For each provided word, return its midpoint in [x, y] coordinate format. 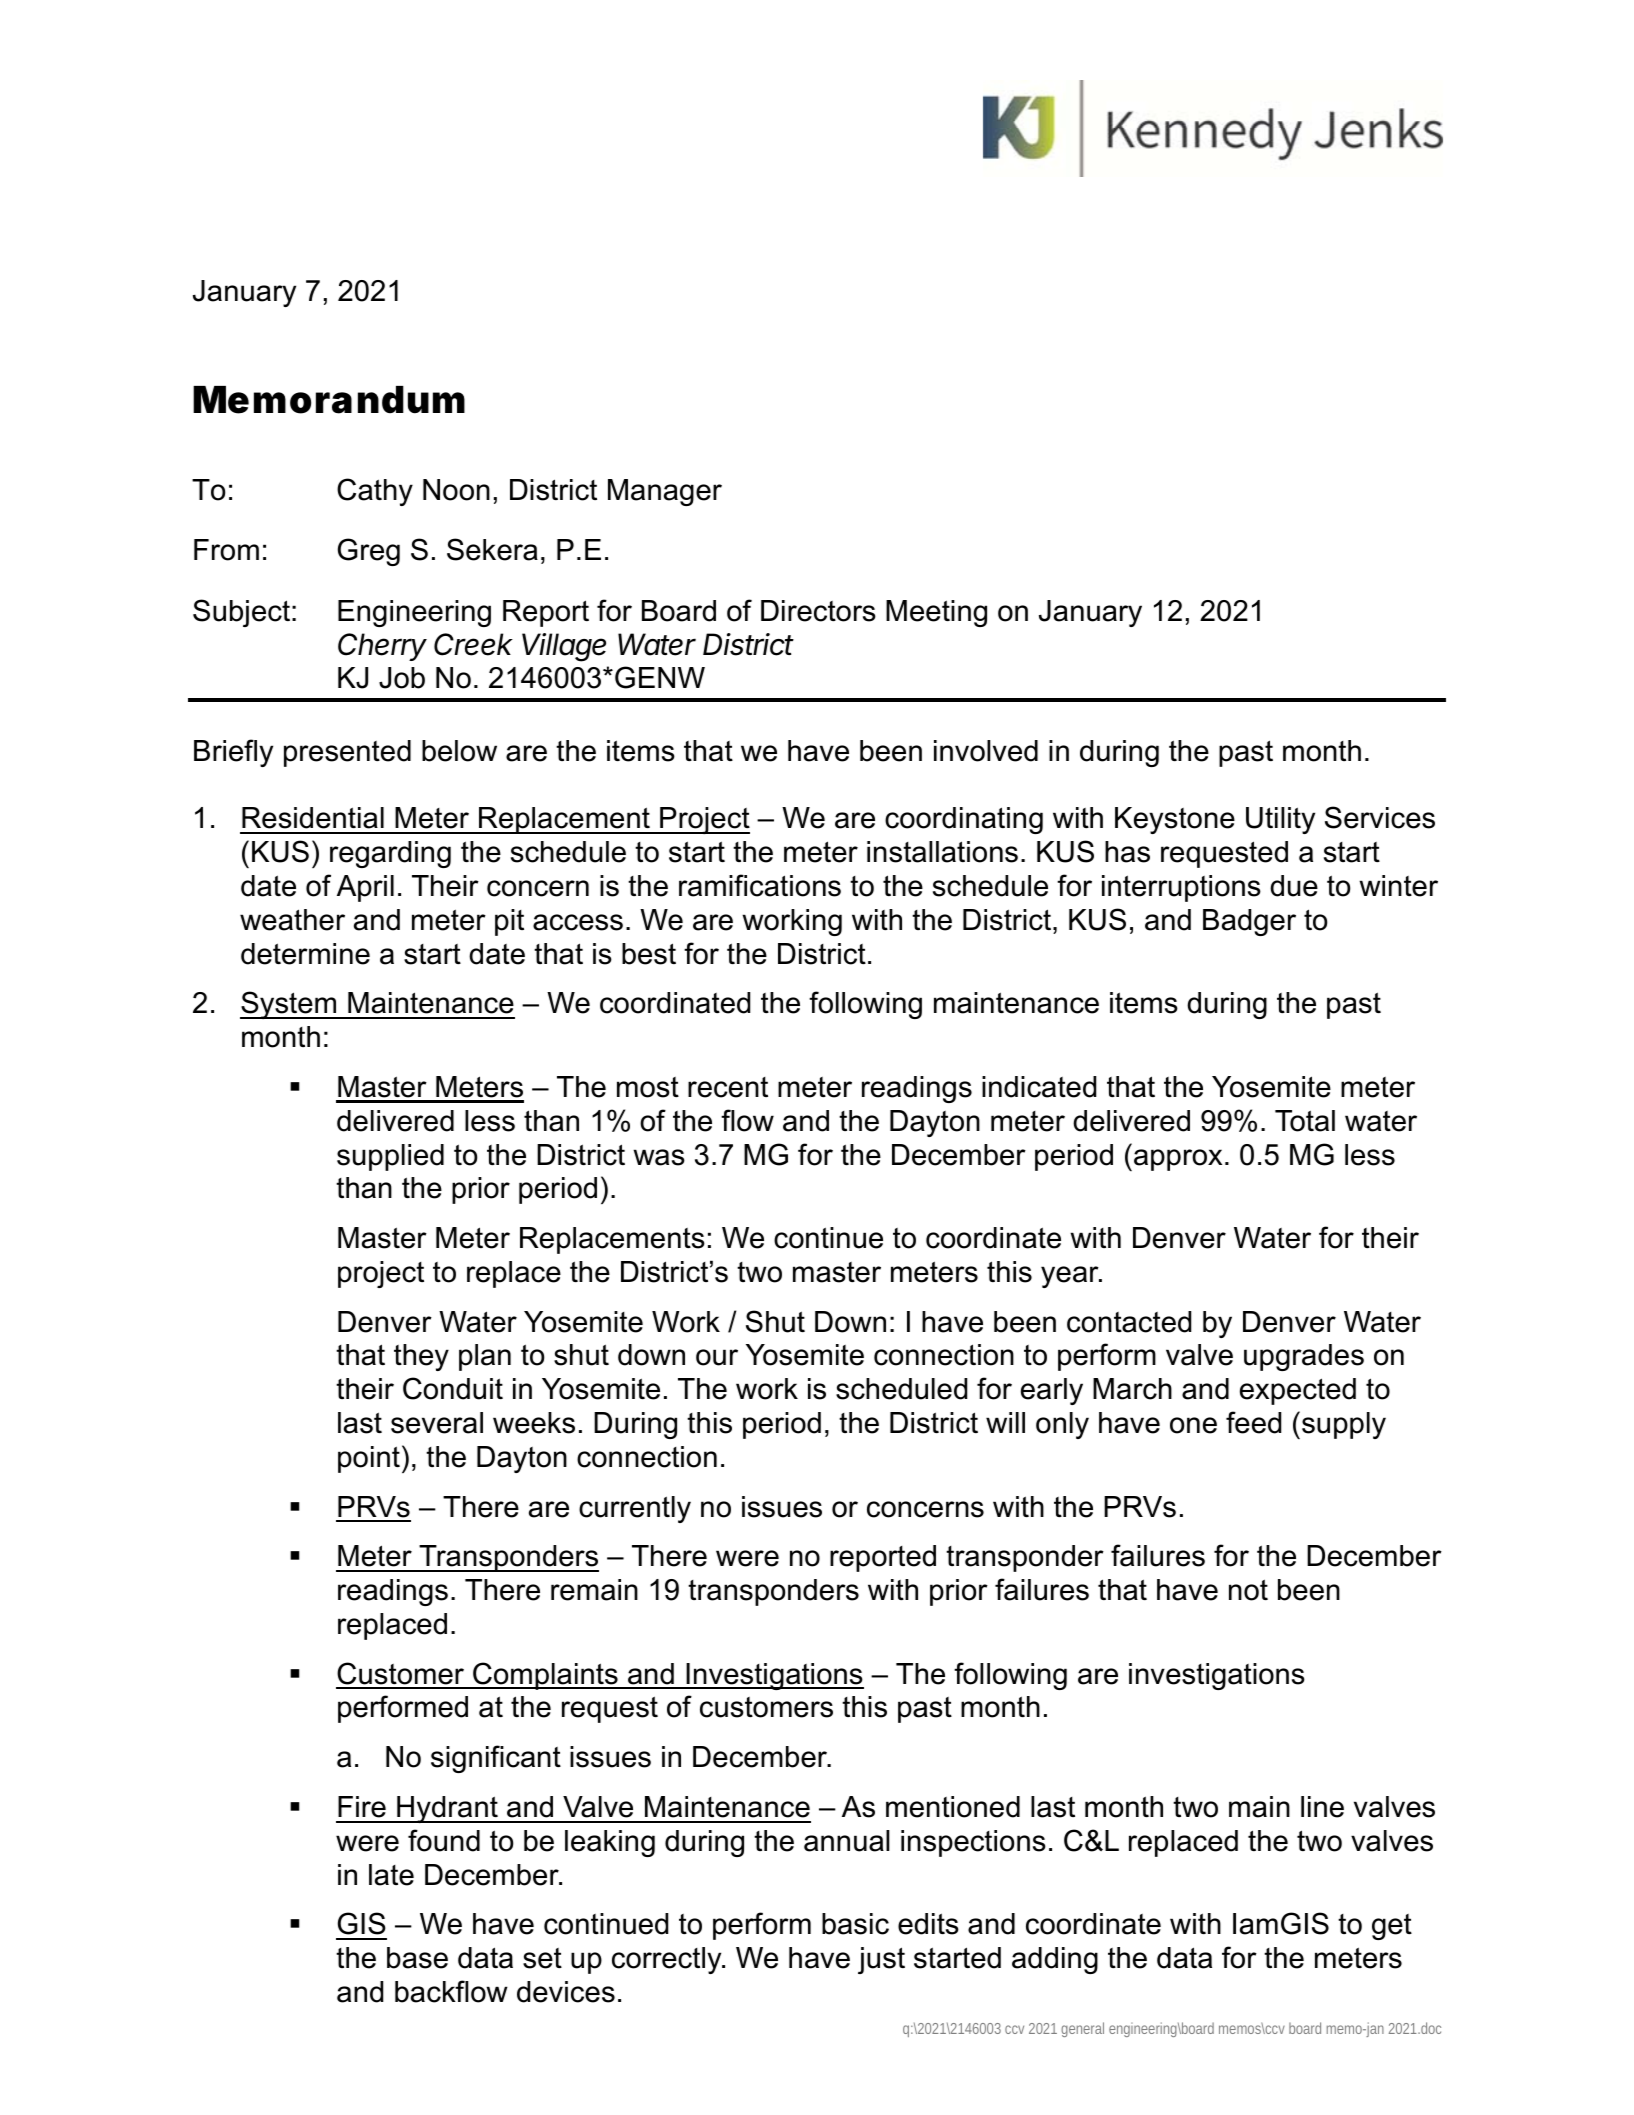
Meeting [936, 613]
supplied [390, 1157]
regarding [390, 854]
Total [1305, 1121]
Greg [369, 552]
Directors [818, 611]
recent [728, 1087]
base [417, 1958]
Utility [1280, 820]
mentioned [953, 1807]
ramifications [760, 885]
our [717, 1357]
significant [496, 1759]
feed [1253, 1422]
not [1248, 1590]
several [437, 1423]
